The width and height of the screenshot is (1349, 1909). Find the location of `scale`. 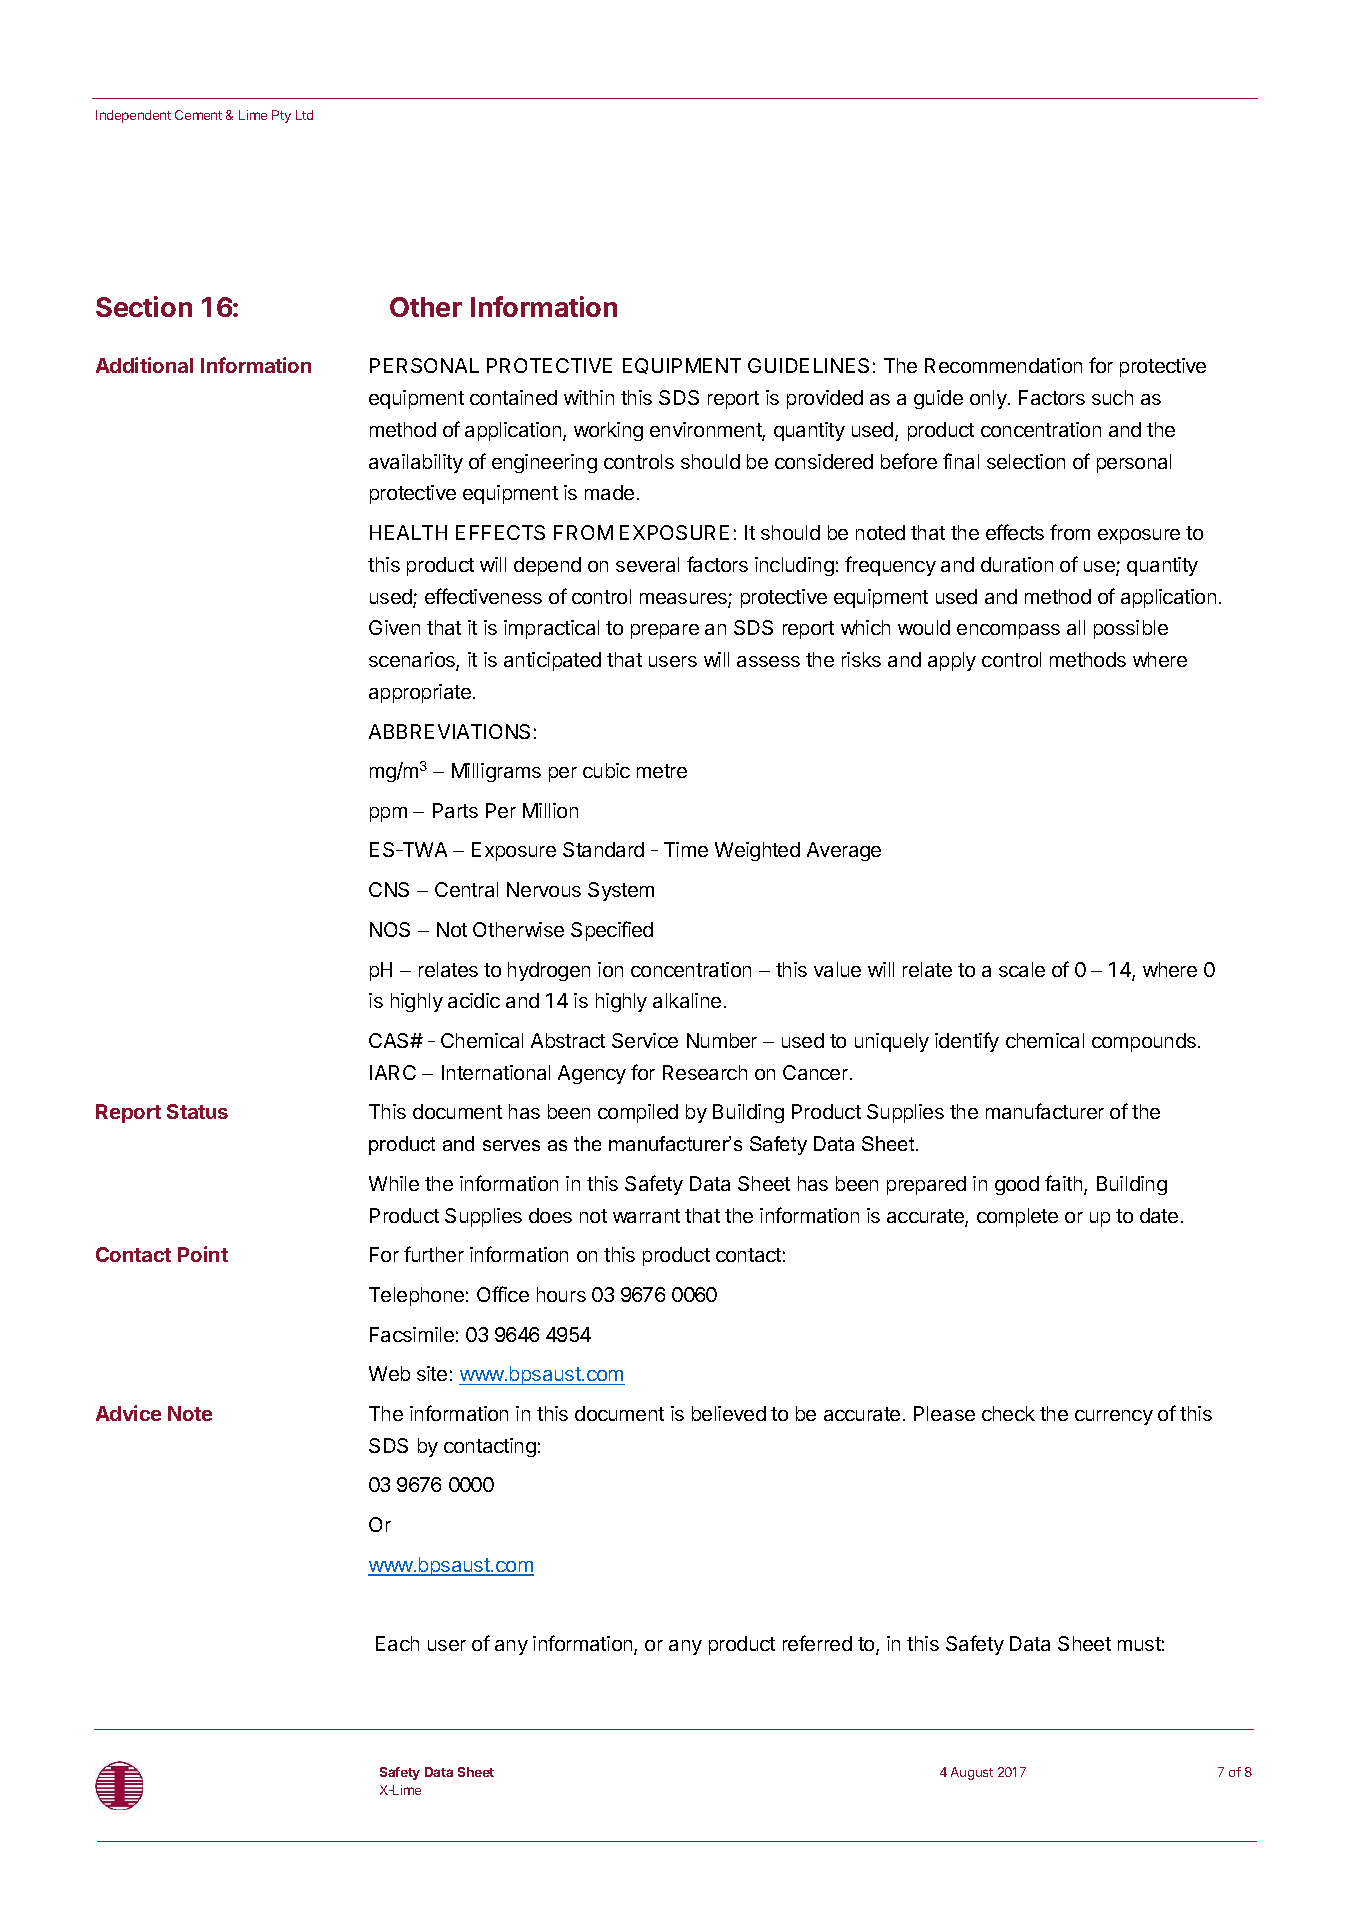

scale is located at coordinates (1022, 969).
